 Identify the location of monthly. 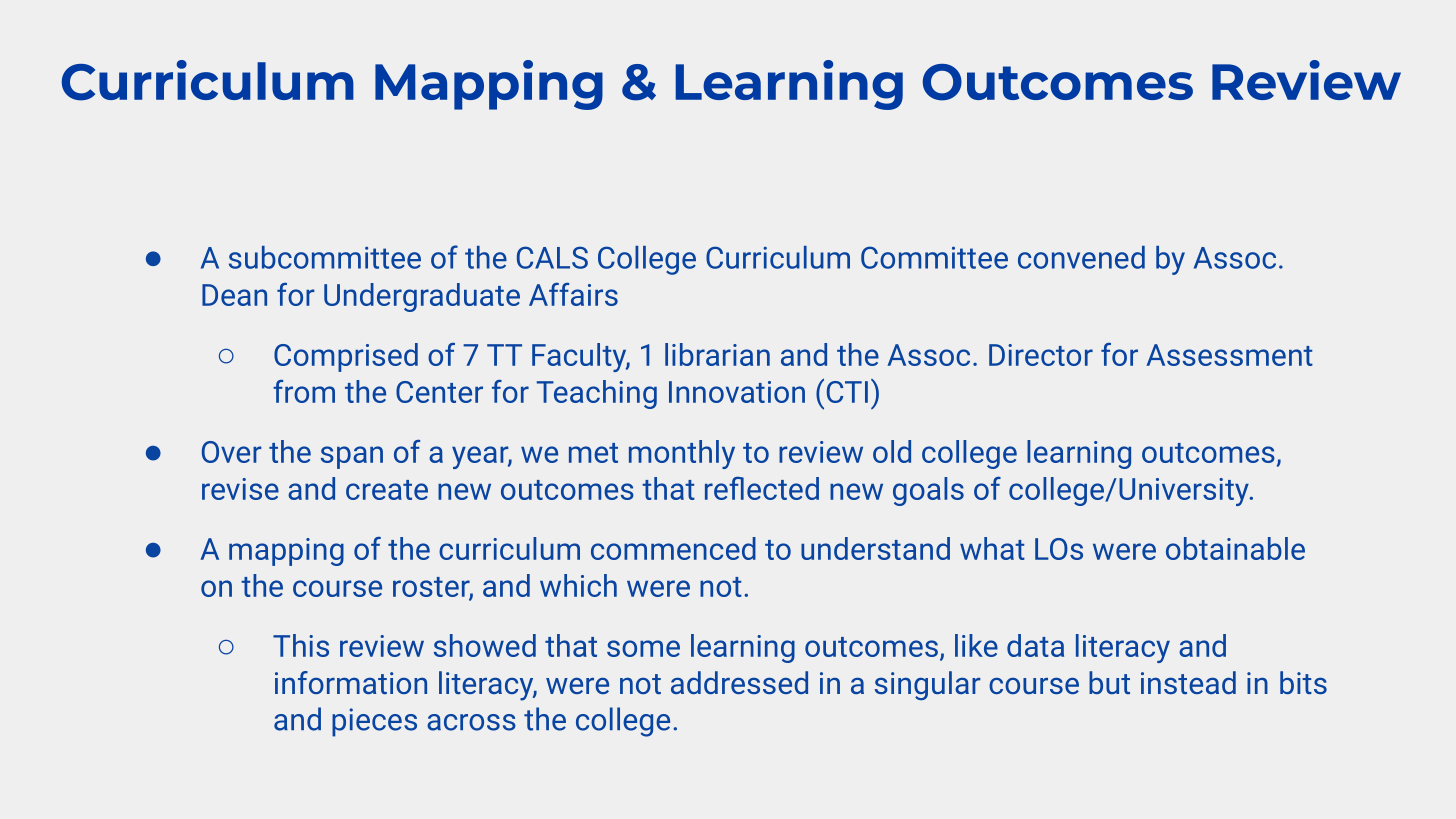
(682, 454).
